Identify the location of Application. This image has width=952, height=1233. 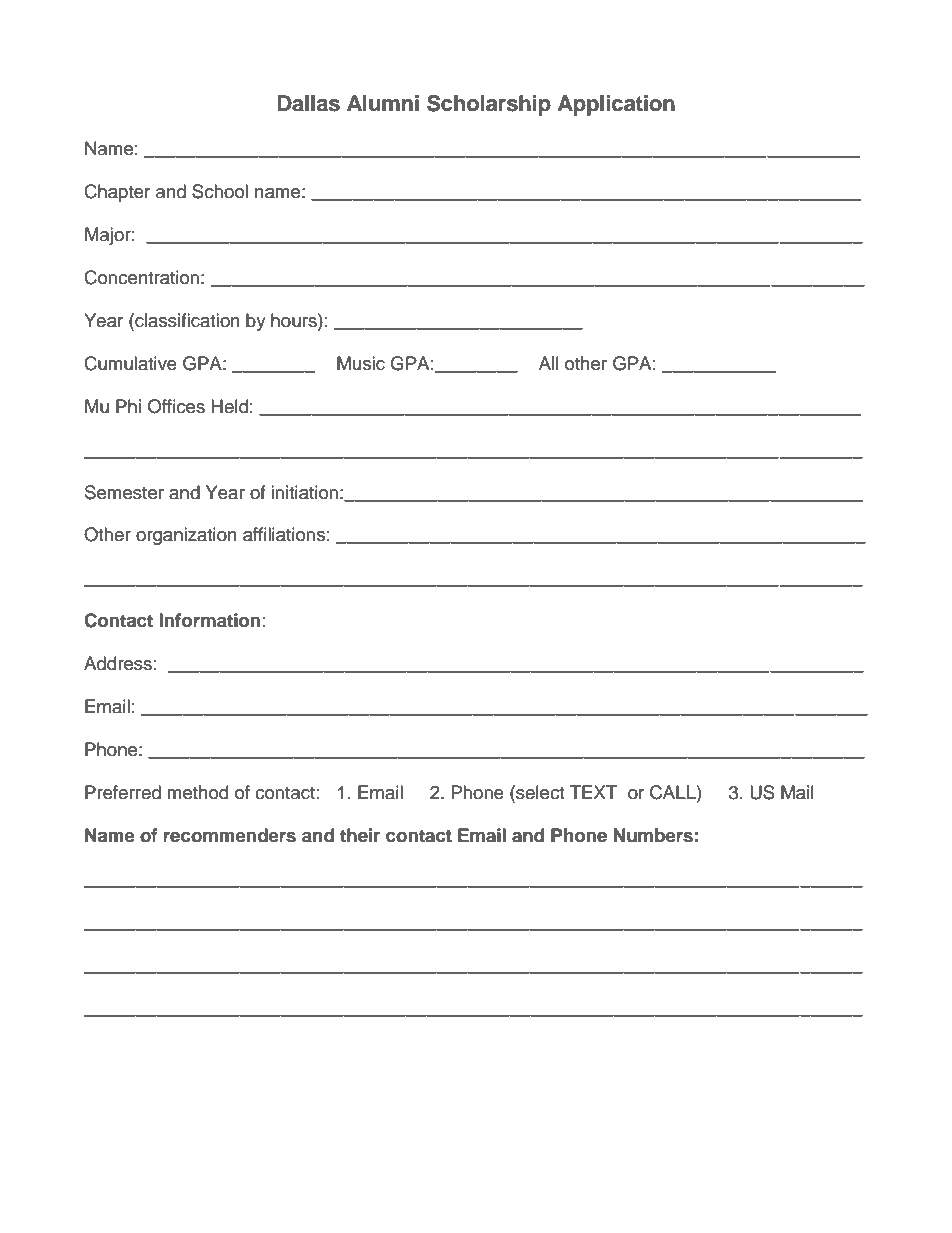
(616, 105).
